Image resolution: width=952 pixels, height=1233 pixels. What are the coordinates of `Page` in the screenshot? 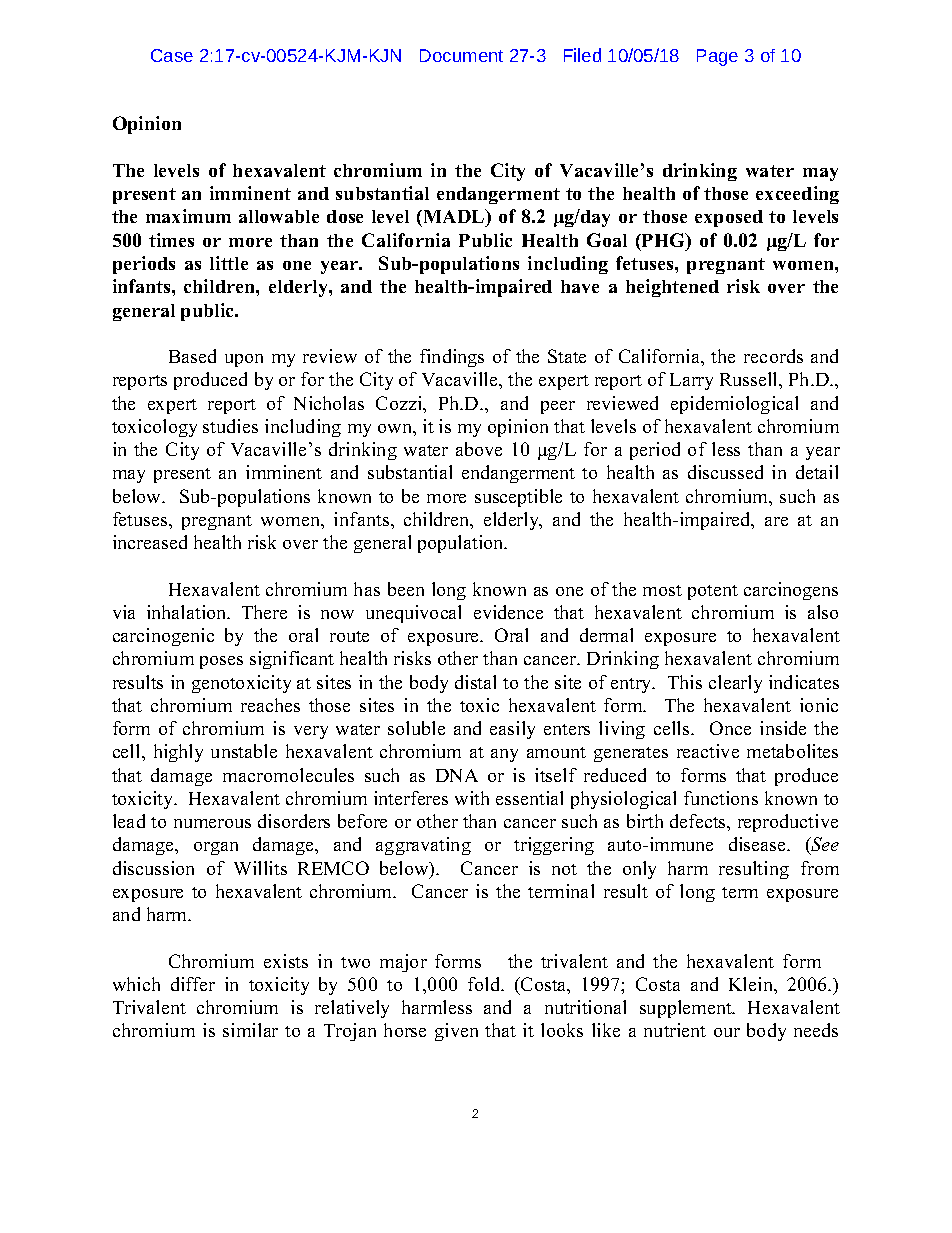 It's located at (717, 57).
